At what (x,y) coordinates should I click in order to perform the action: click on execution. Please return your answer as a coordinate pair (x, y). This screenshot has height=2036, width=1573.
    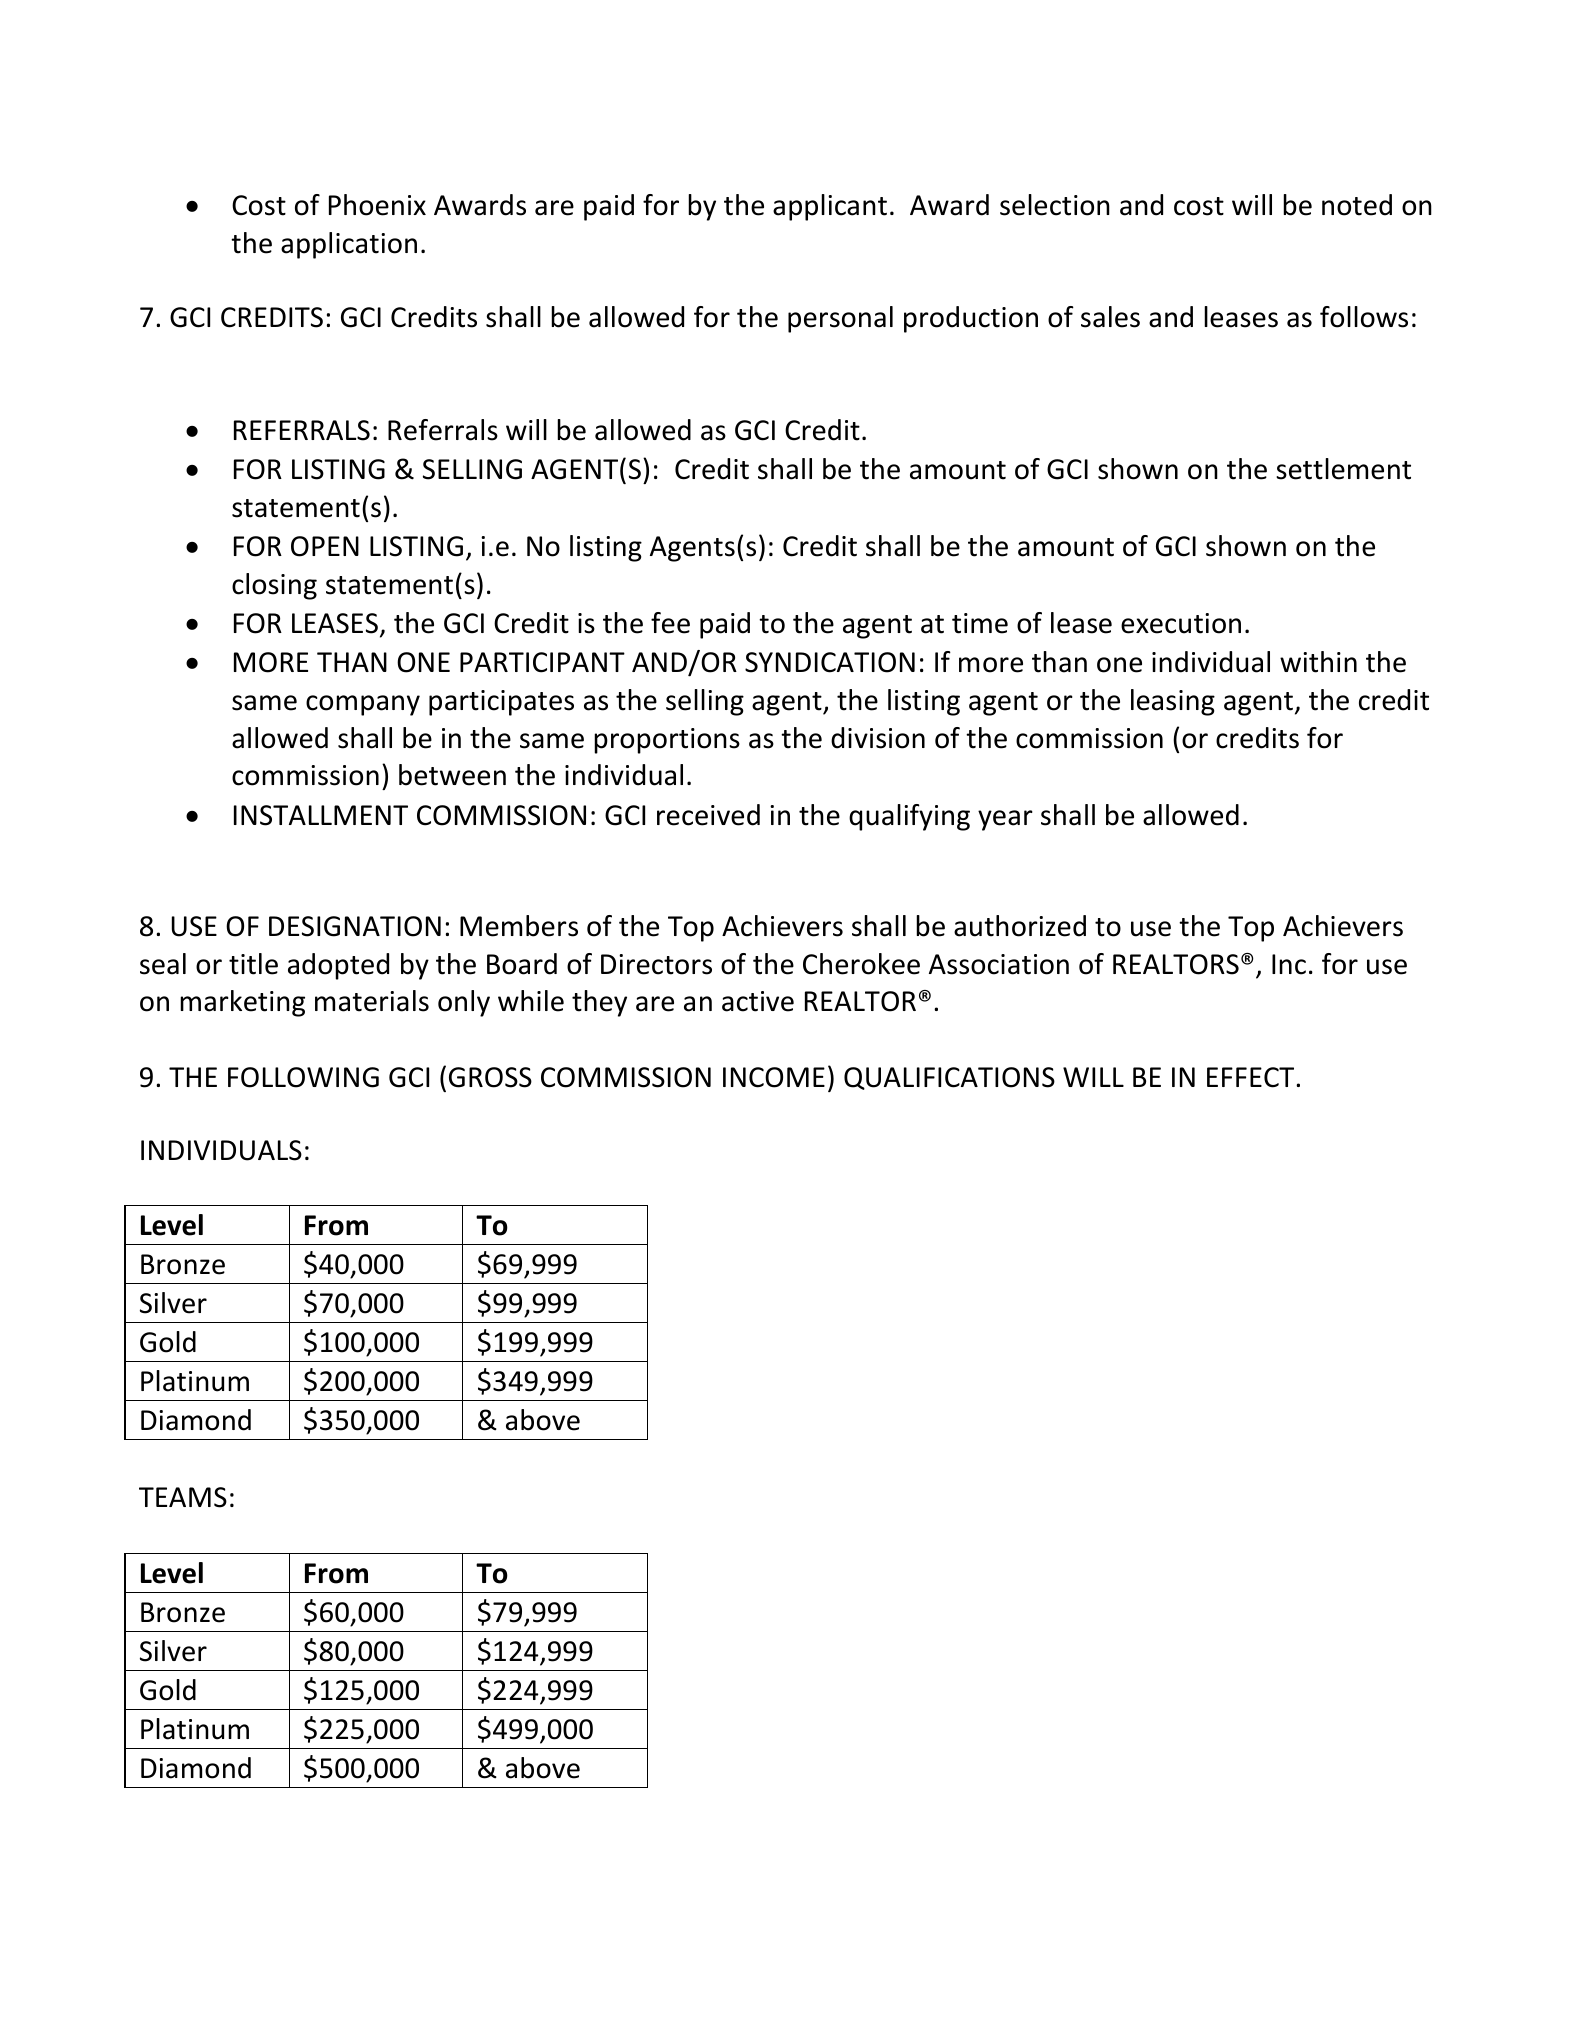
    Looking at the image, I should click on (1181, 623).
